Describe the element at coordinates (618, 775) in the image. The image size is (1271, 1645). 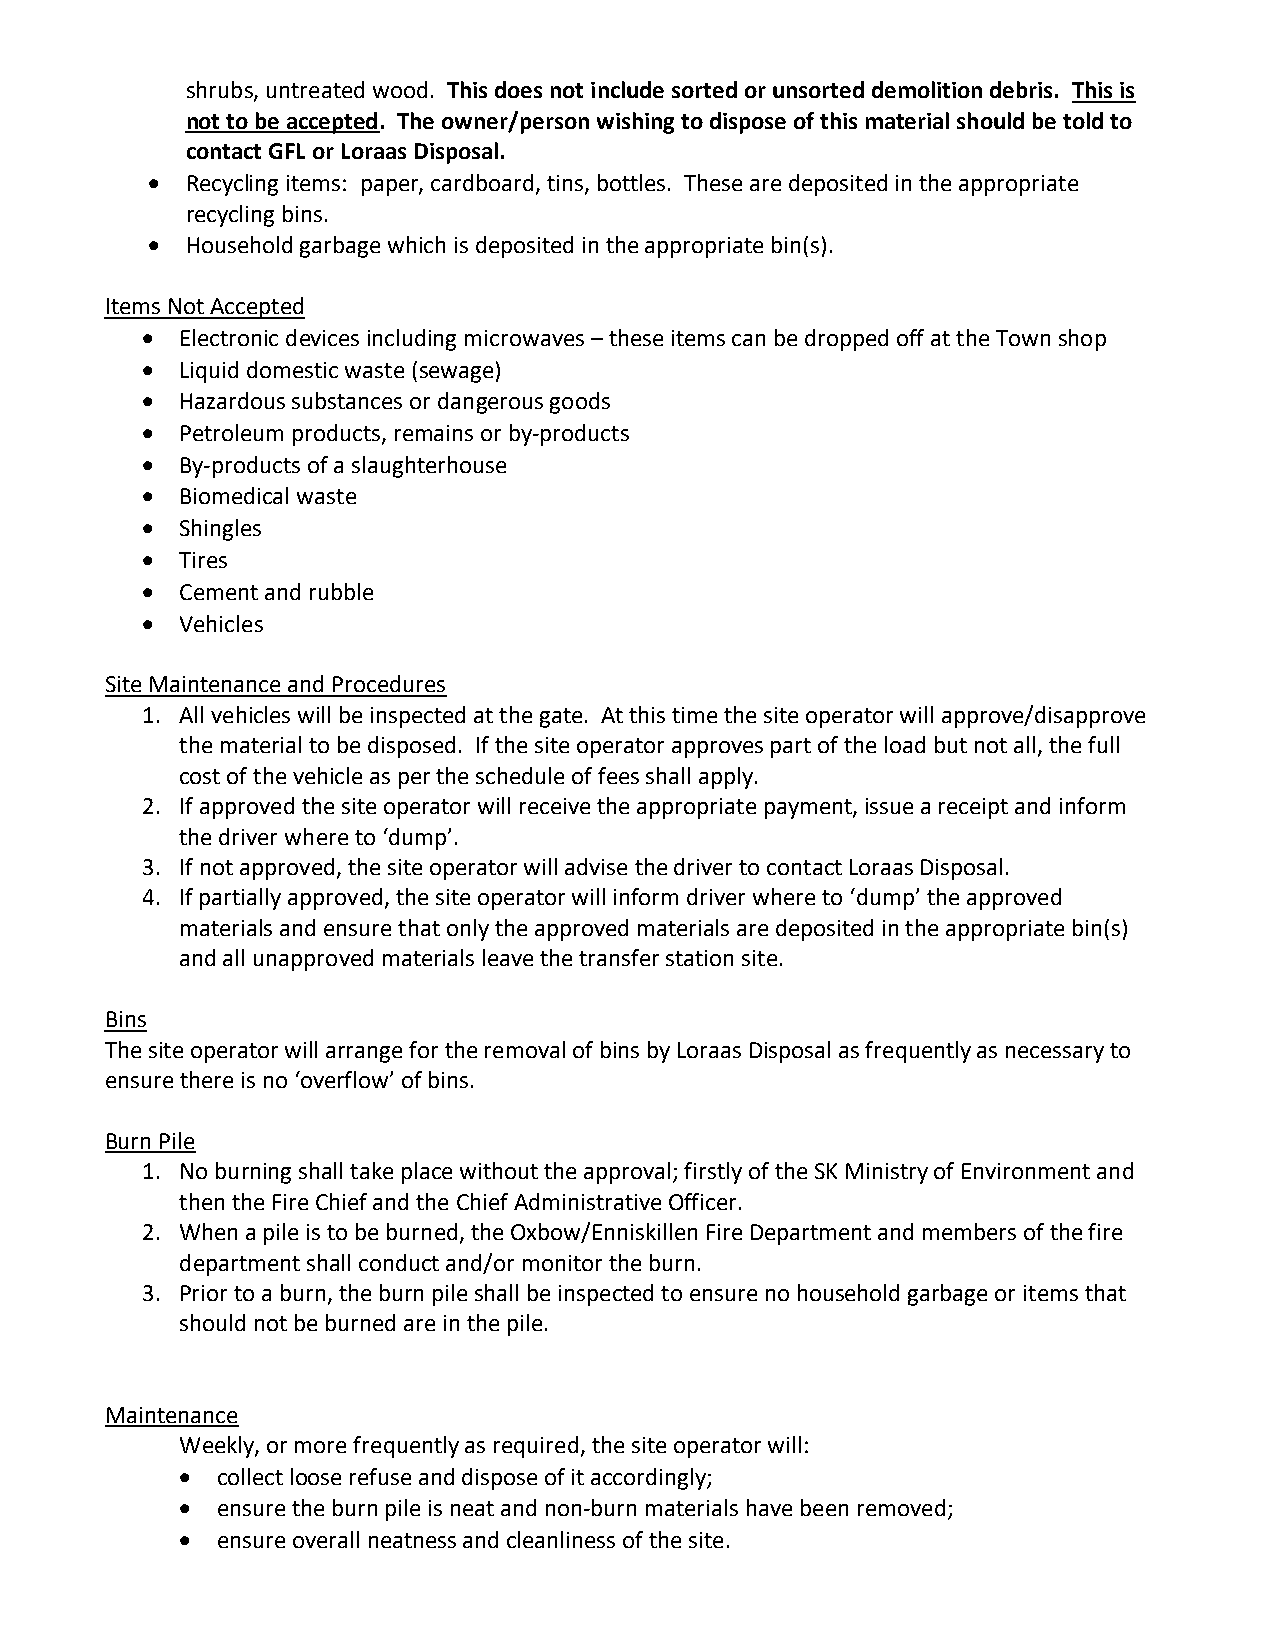
I see `fees` at that location.
